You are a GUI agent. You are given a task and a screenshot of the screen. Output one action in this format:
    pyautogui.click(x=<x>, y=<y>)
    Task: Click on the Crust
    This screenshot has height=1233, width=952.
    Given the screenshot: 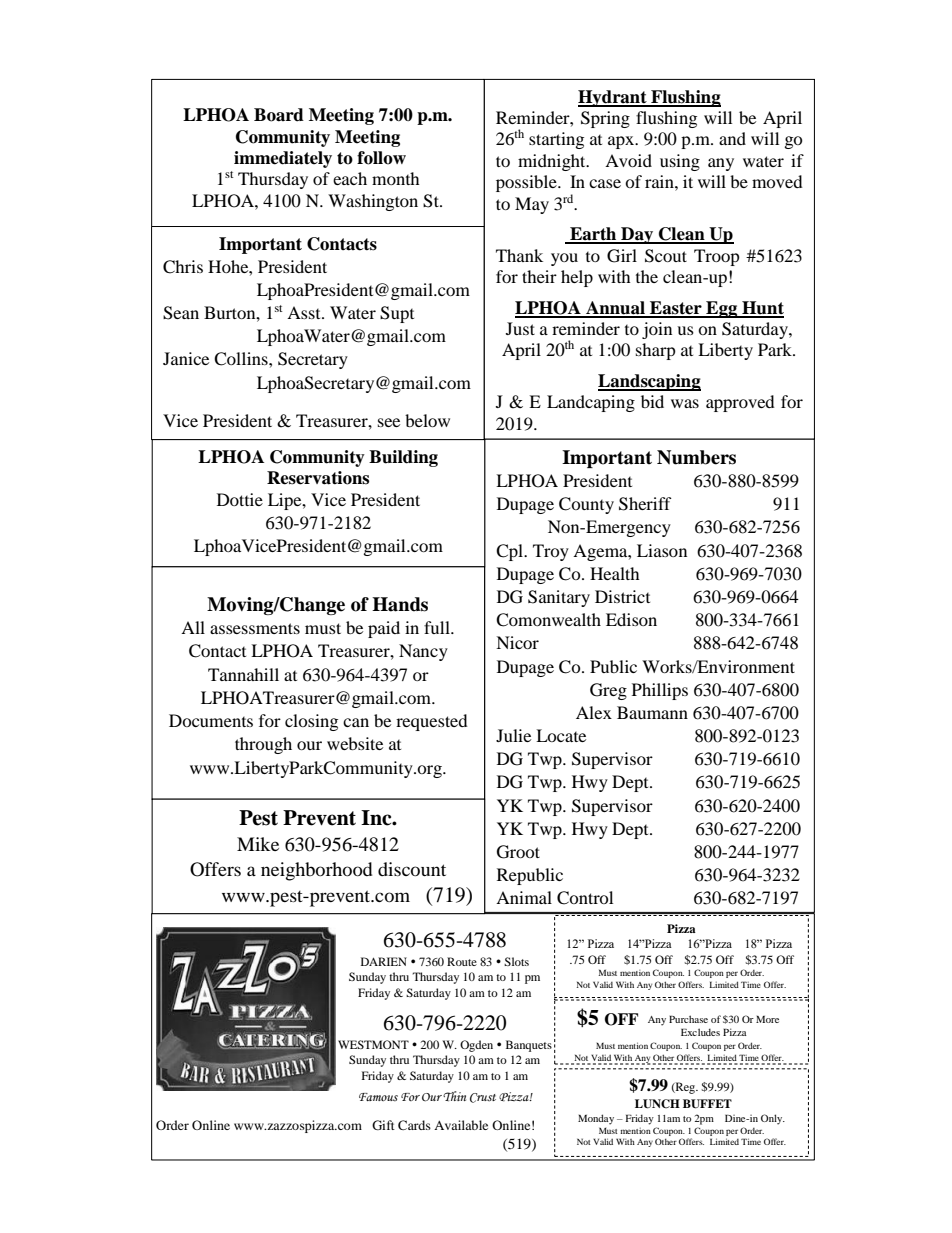 What is the action you would take?
    pyautogui.click(x=483, y=1098)
